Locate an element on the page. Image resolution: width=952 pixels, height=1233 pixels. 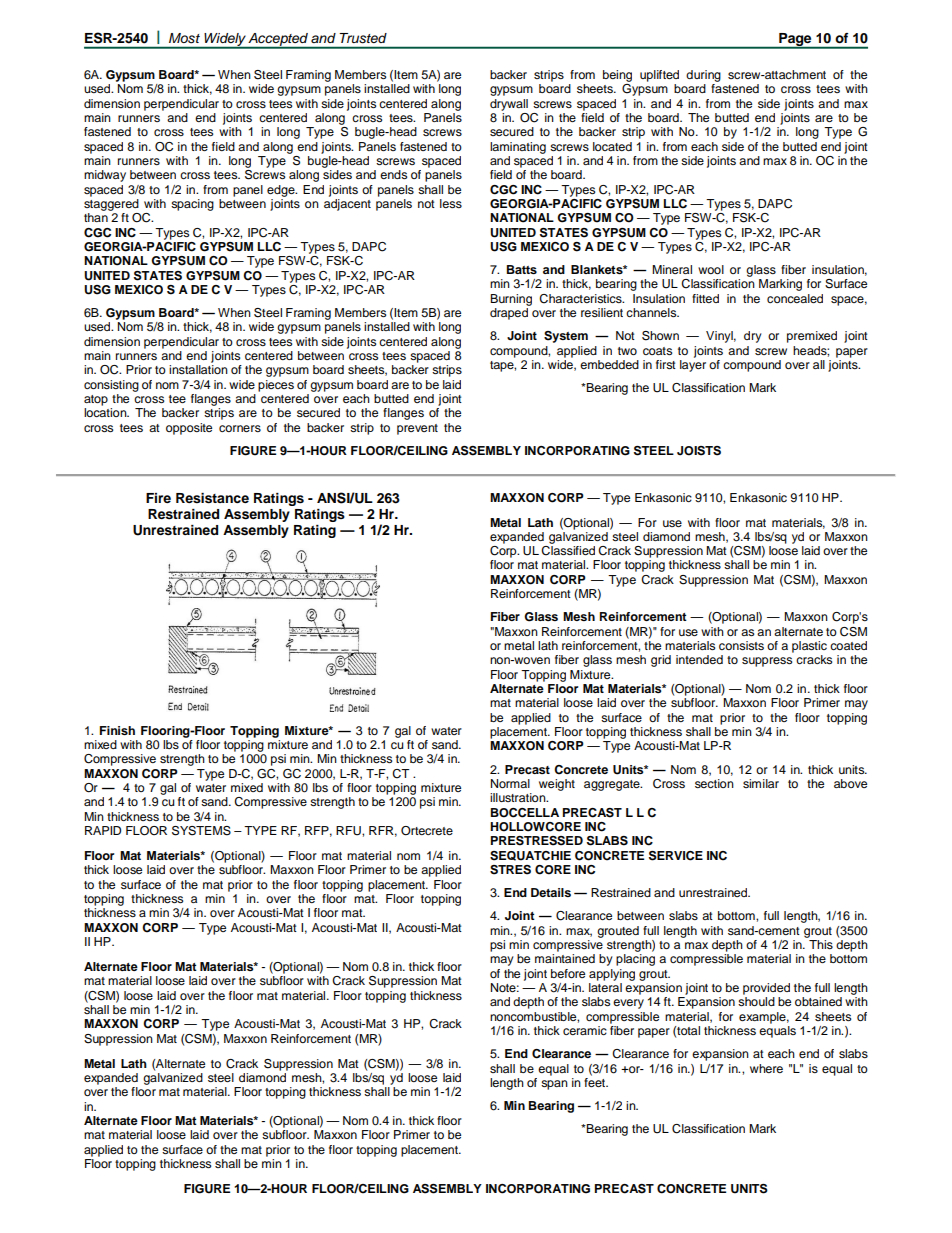
feet is located at coordinates (596, 1081).
